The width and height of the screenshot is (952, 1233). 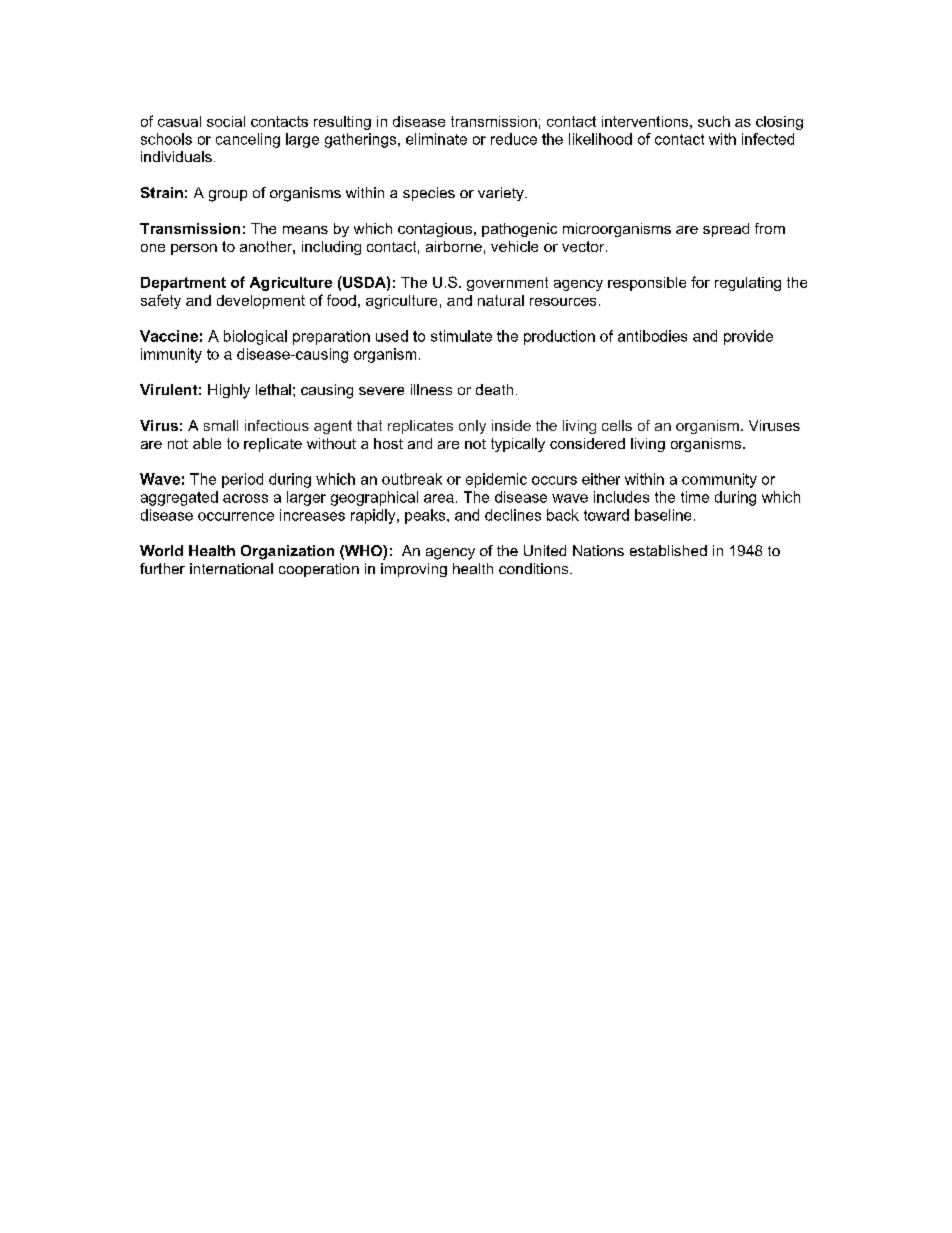 What do you see at coordinates (714, 121) in the screenshot?
I see `such` at bounding box center [714, 121].
